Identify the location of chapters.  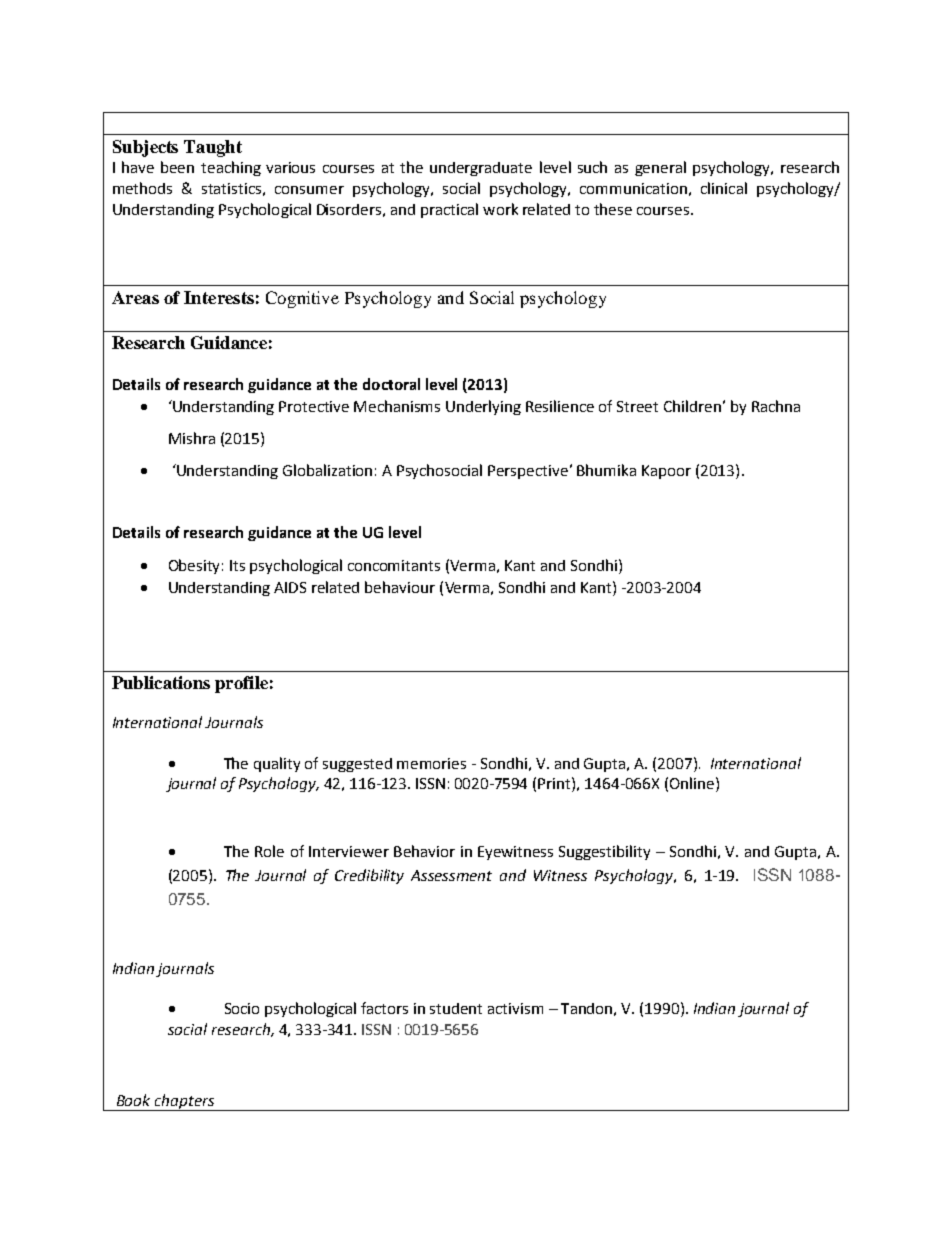
(185, 1102).
